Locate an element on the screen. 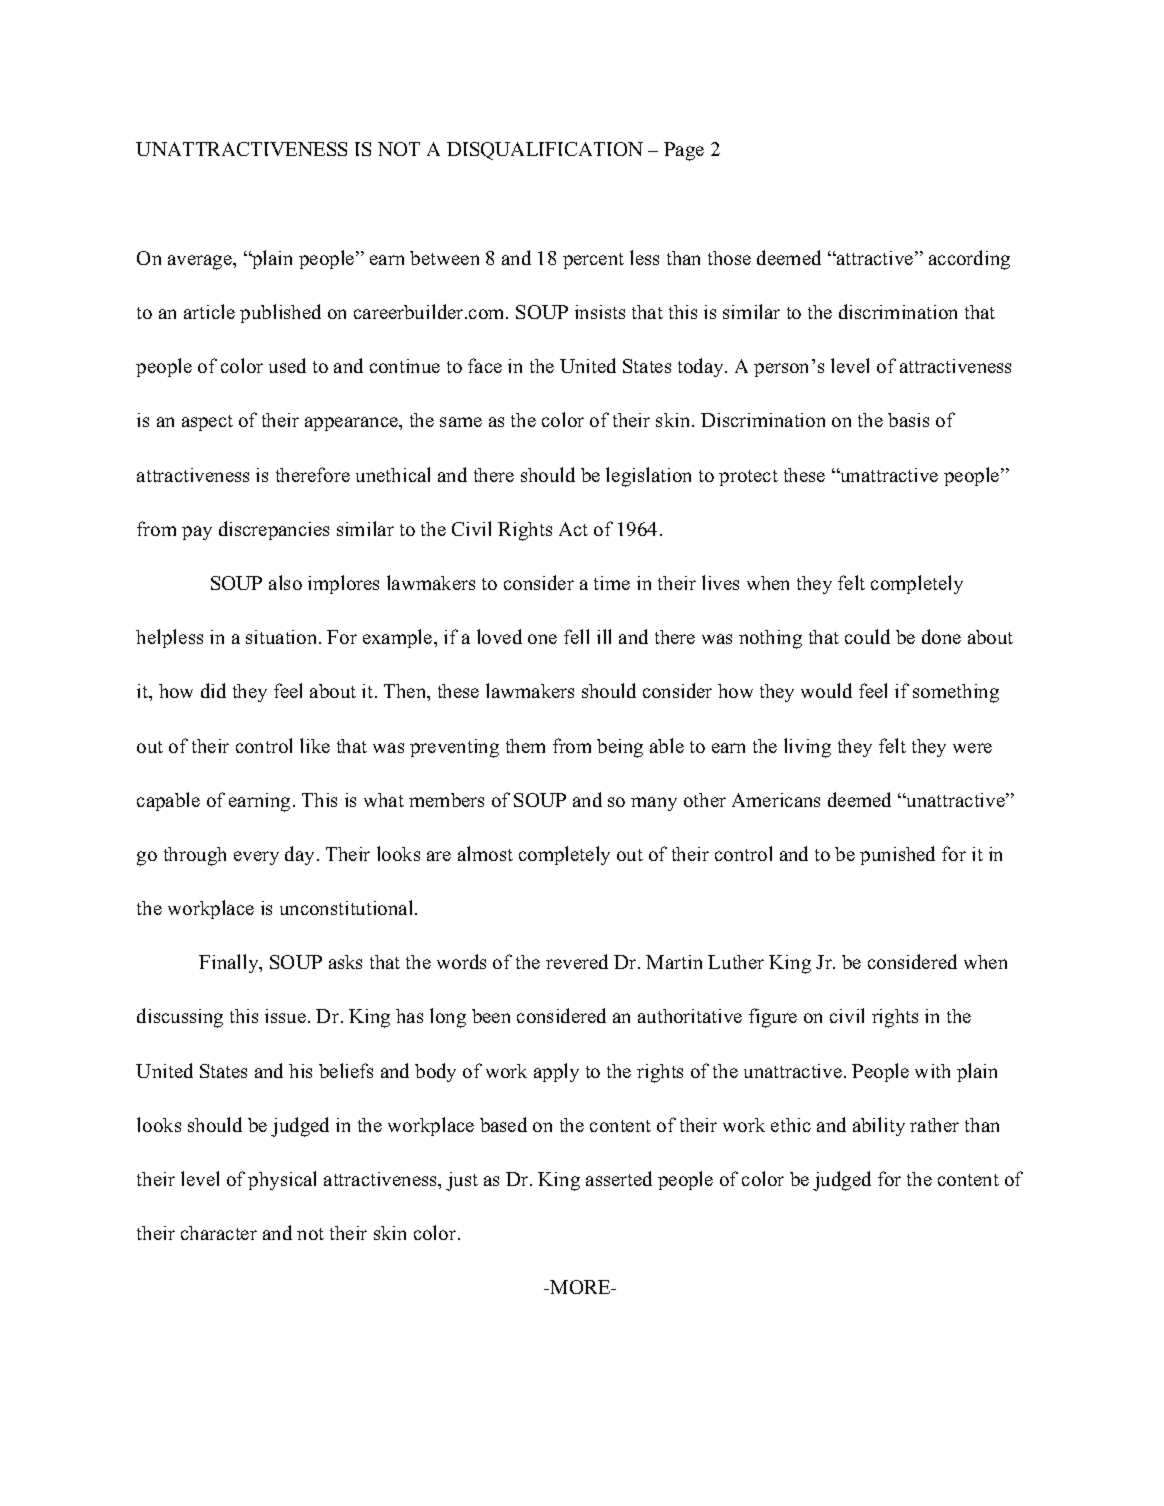 This screenshot has height=1506, width=1164. according is located at coordinates (969, 260).
